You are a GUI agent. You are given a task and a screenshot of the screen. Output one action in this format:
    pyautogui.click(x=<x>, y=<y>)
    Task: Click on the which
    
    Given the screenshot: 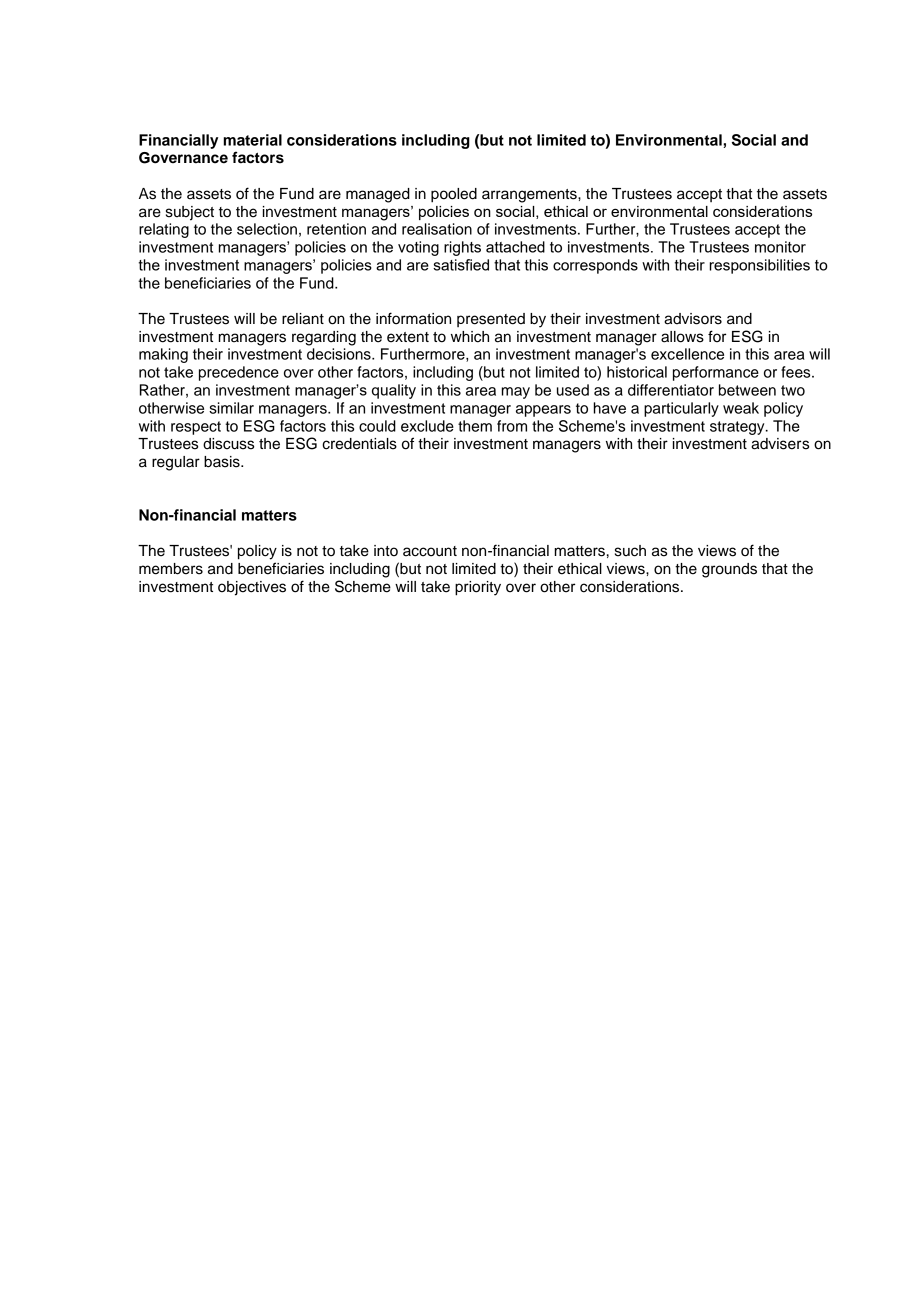 What is the action you would take?
    pyautogui.click(x=470, y=337)
